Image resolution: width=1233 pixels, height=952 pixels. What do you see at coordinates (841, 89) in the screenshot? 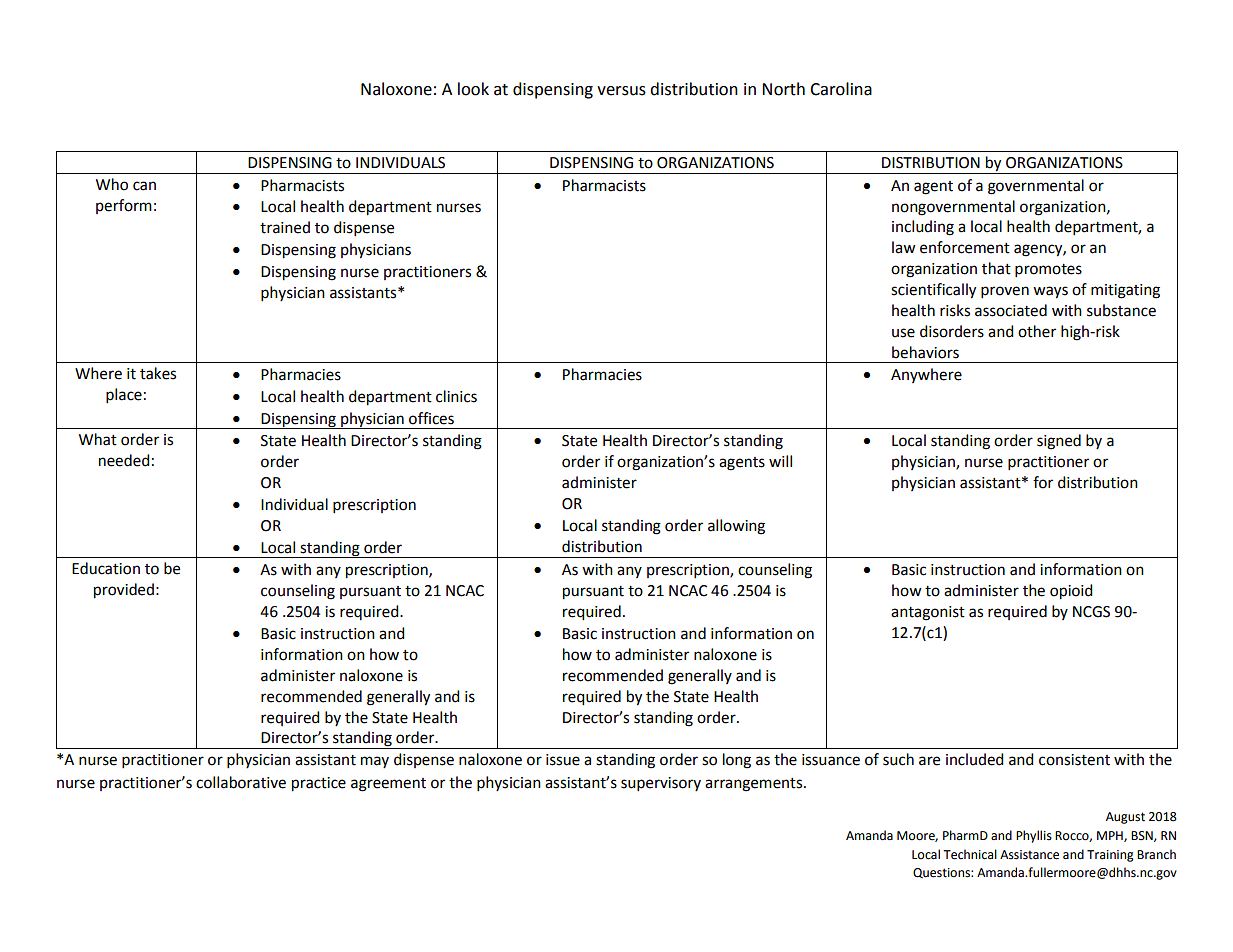
I see `Carolina` at bounding box center [841, 89].
